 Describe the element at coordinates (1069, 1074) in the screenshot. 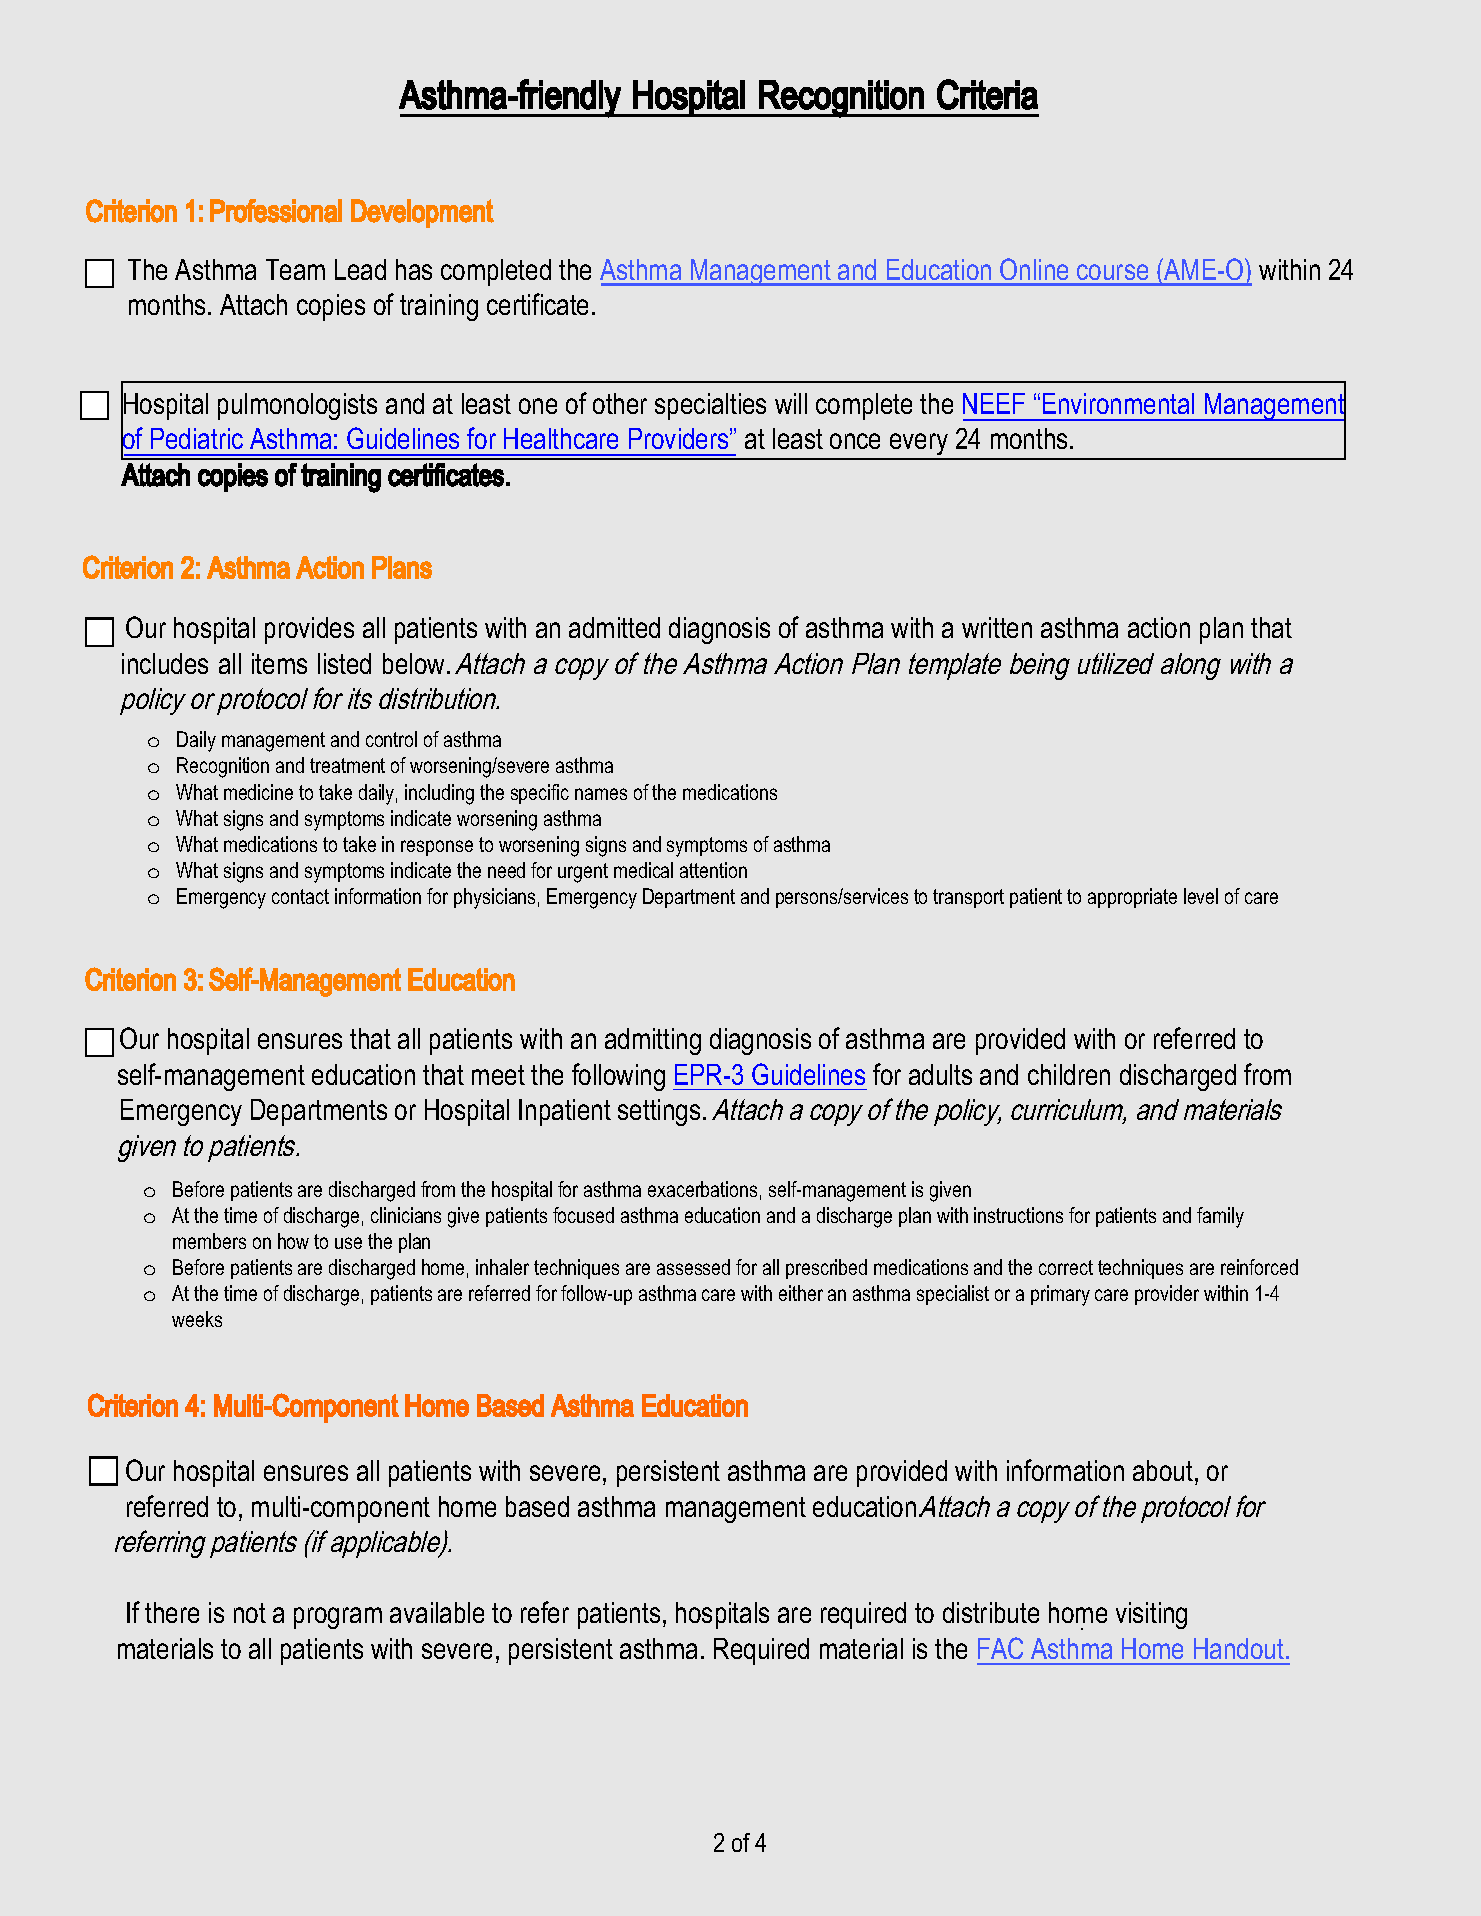

I see `children` at that location.
